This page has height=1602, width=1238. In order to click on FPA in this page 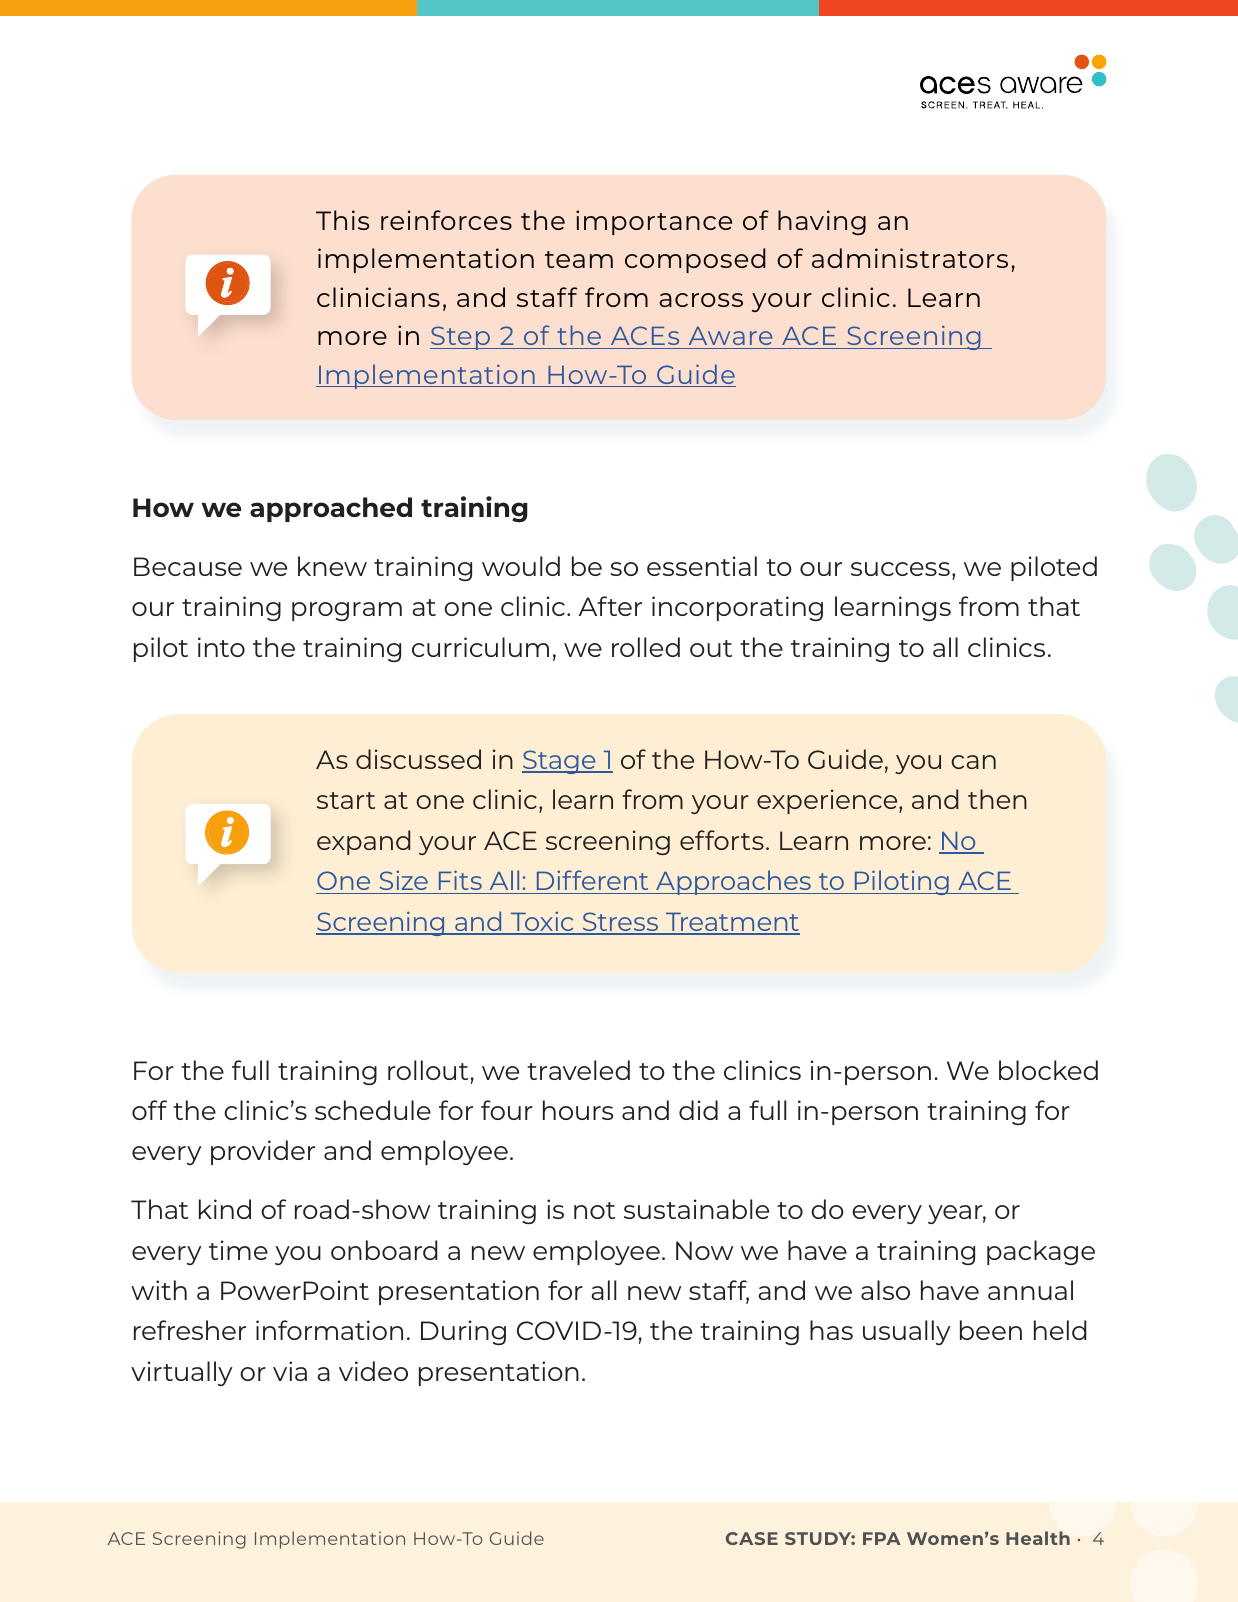, I will do `click(882, 1538)`.
